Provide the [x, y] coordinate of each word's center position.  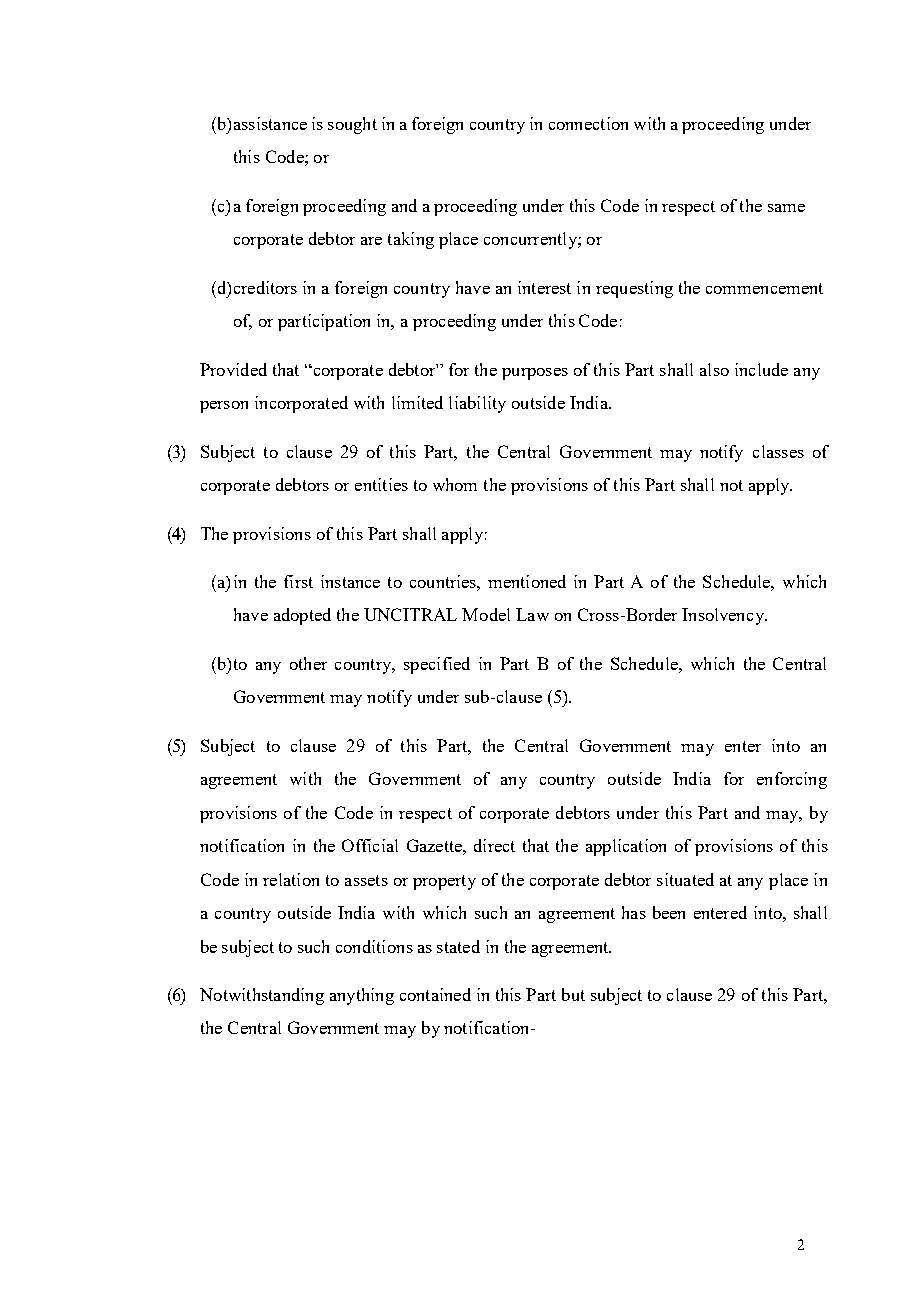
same [786, 208]
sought [352, 125]
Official [370, 845]
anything [362, 996]
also [714, 369]
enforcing [792, 780]
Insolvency [724, 616]
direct [494, 845]
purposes [535, 374]
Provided [233, 369]
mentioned [527, 581]
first [298, 581]
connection [588, 123]
